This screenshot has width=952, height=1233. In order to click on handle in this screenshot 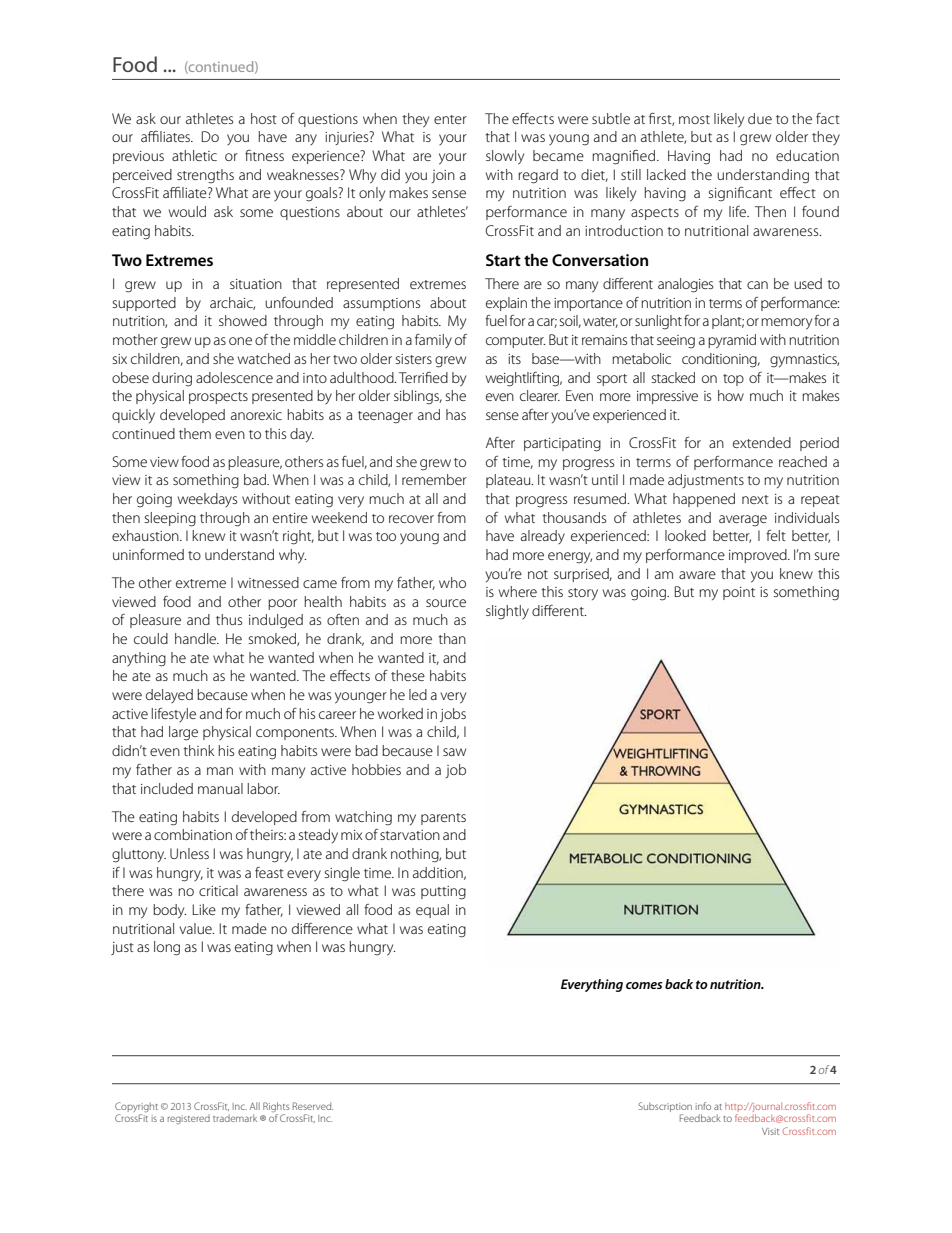, I will do `click(197, 638)`.
